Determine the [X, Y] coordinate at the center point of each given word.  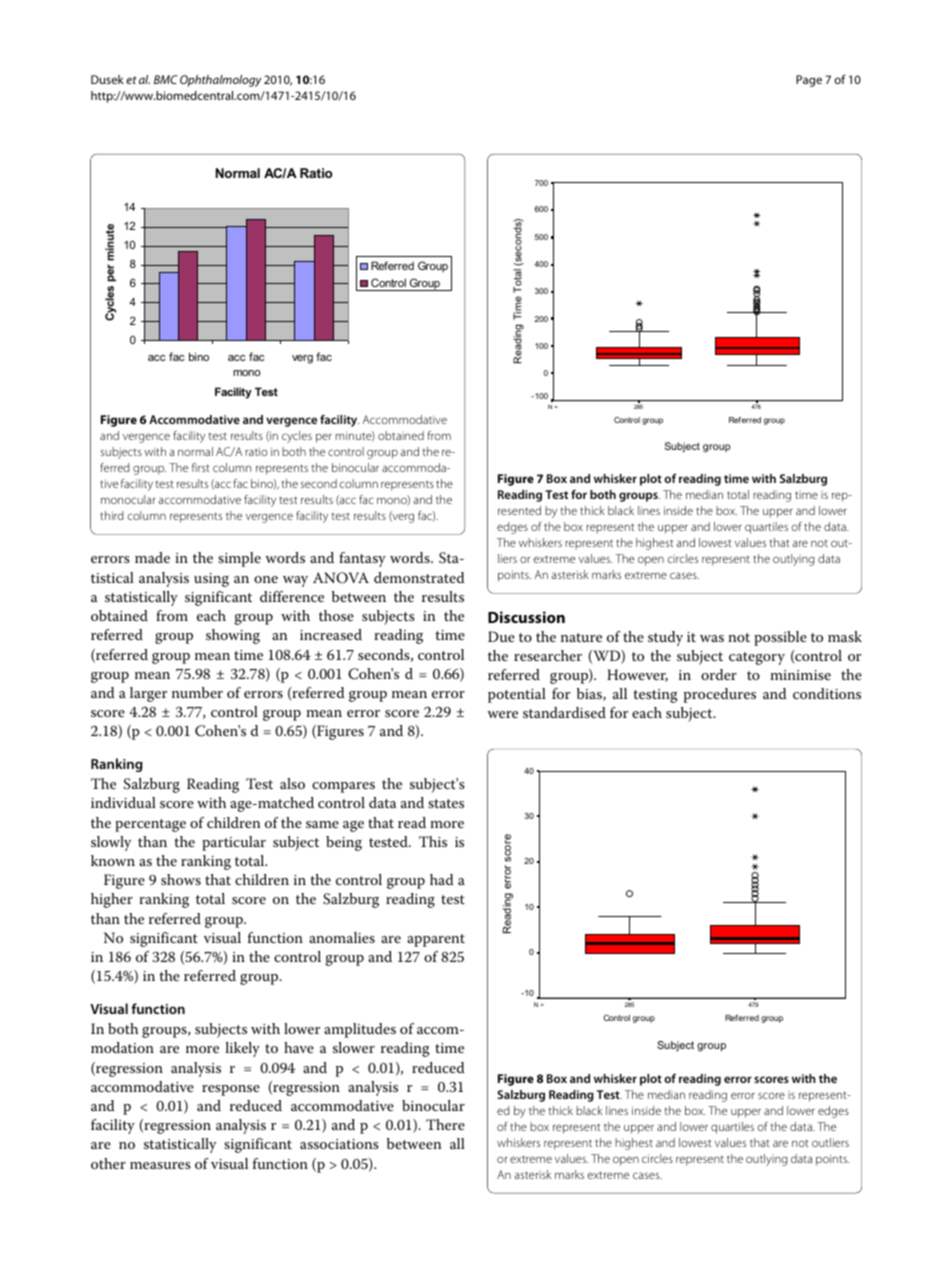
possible [780, 638]
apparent [436, 940]
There [445, 1124]
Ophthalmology [220, 81]
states [446, 803]
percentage [150, 825]
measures [160, 1165]
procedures [720, 695]
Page [809, 81]
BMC [166, 79]
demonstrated [419, 577]
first [201, 467]
